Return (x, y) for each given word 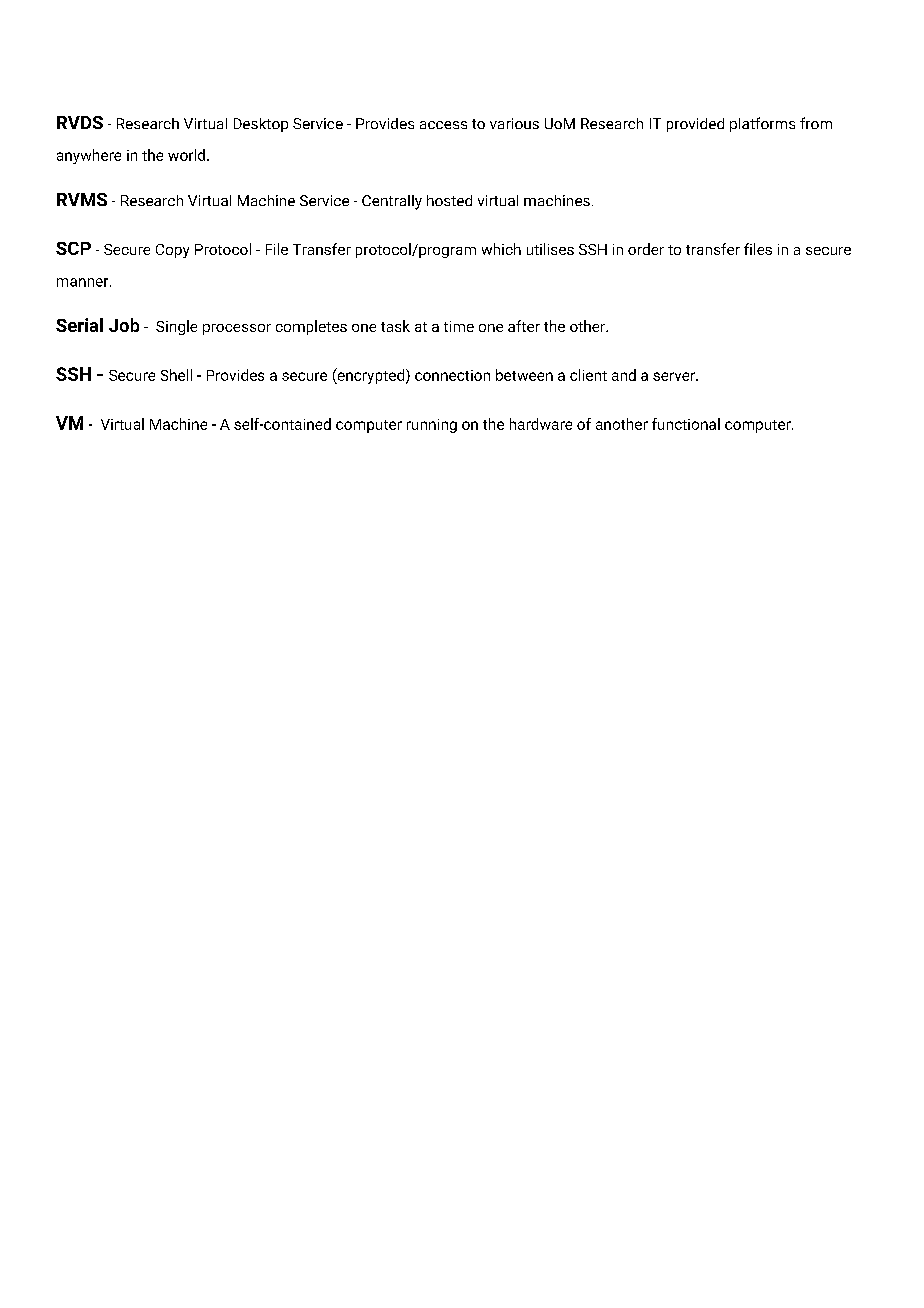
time (459, 326)
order (646, 249)
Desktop (261, 125)
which (501, 249)
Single (176, 327)
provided (695, 125)
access (443, 125)
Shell (176, 375)
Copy (172, 251)
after (524, 326)
